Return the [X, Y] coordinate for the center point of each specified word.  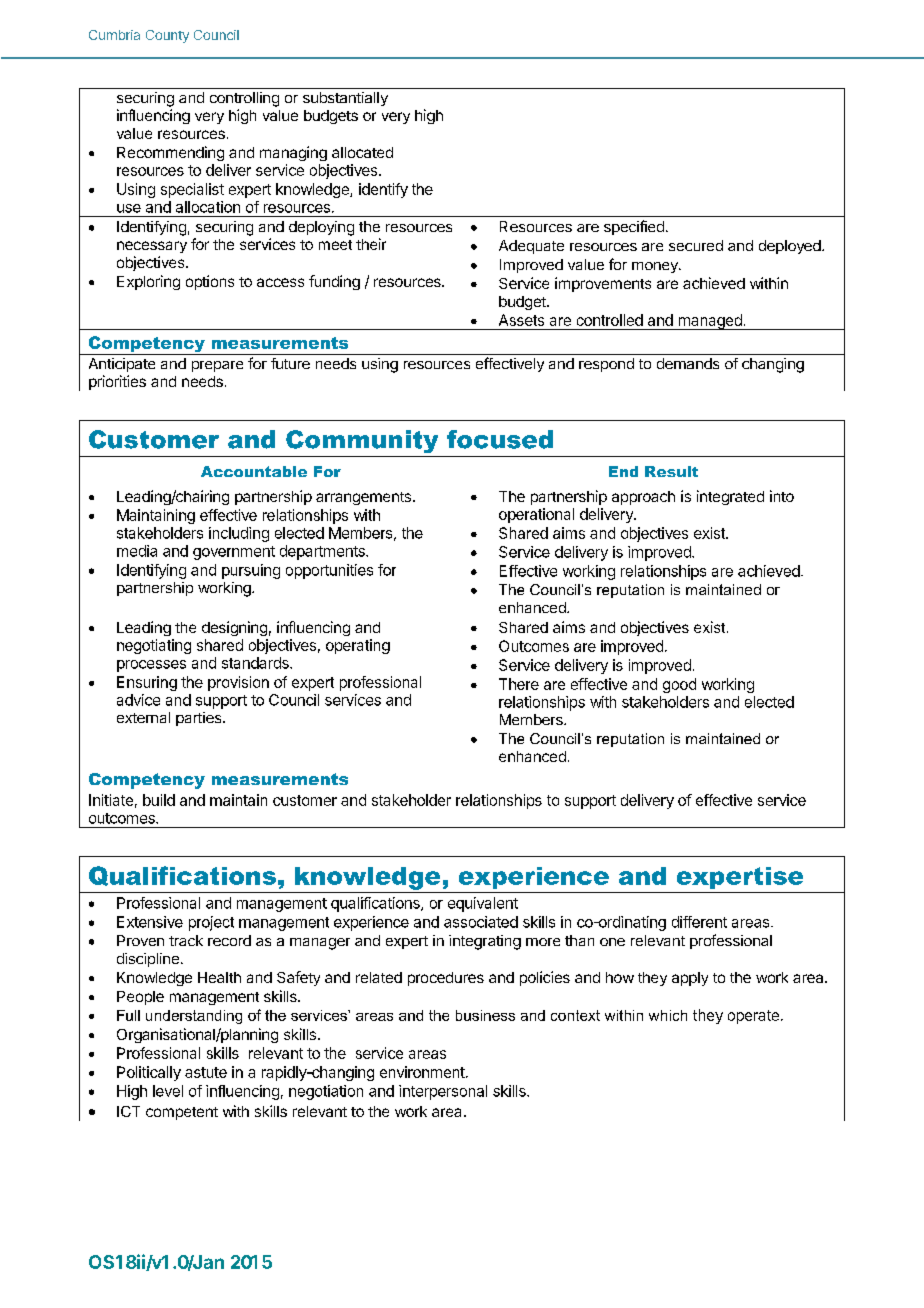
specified [634, 227]
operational [536, 515]
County [167, 36]
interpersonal [443, 1092]
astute [206, 1072]
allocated [362, 152]
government [234, 553]
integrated [730, 497]
